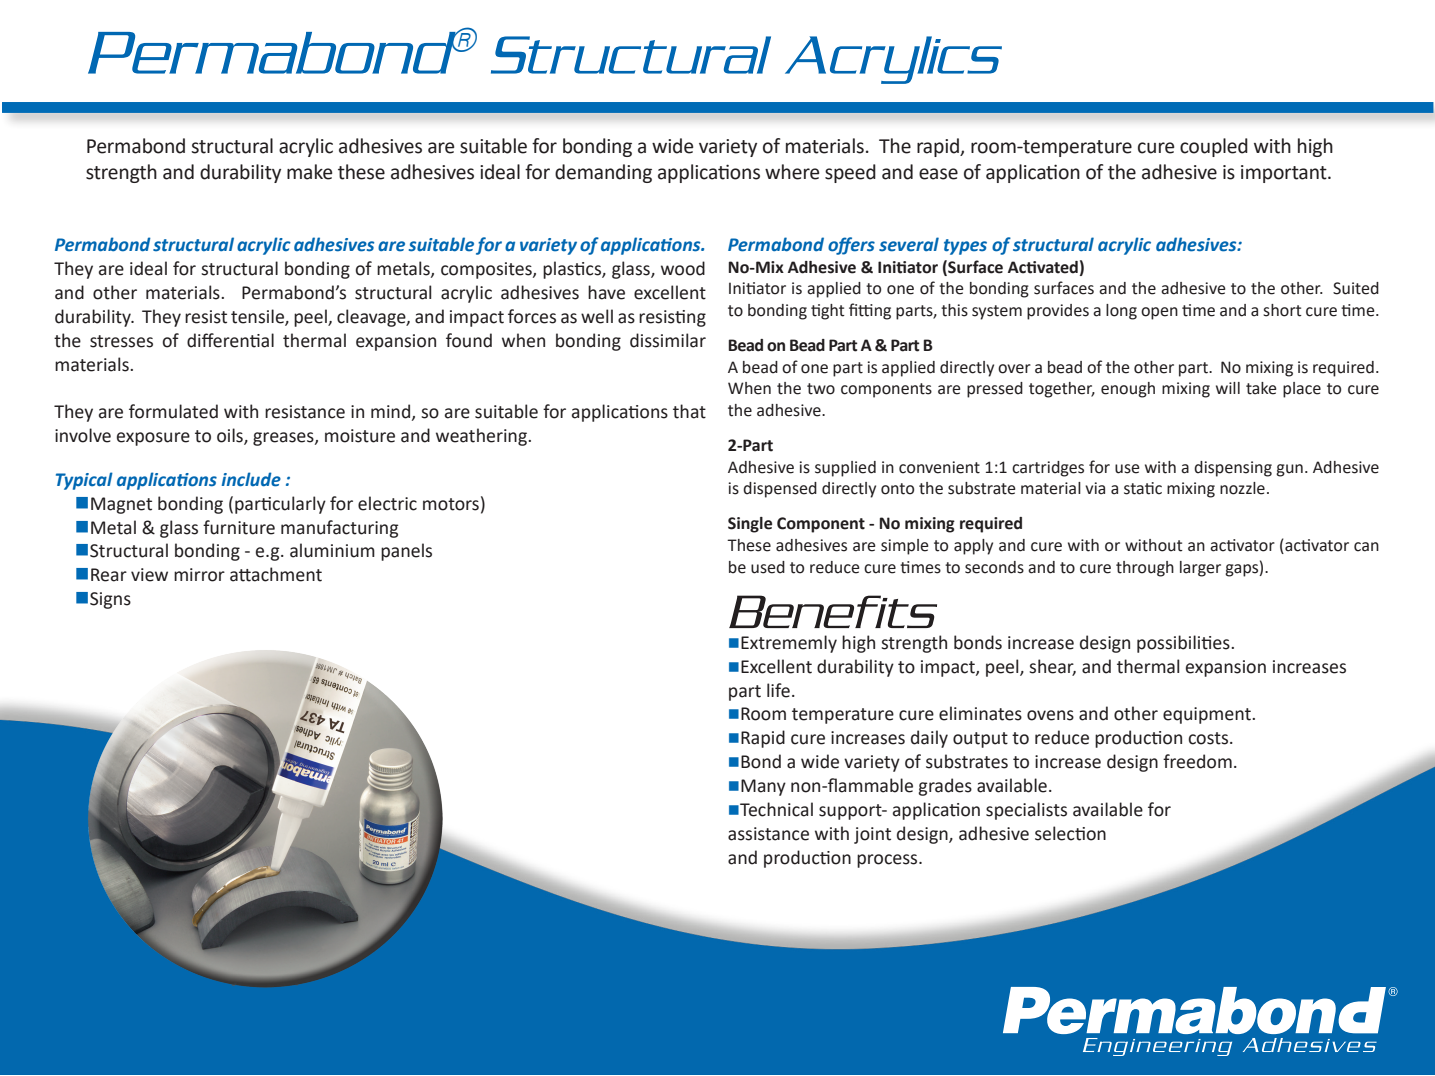  I want to click on joint, so click(872, 835).
